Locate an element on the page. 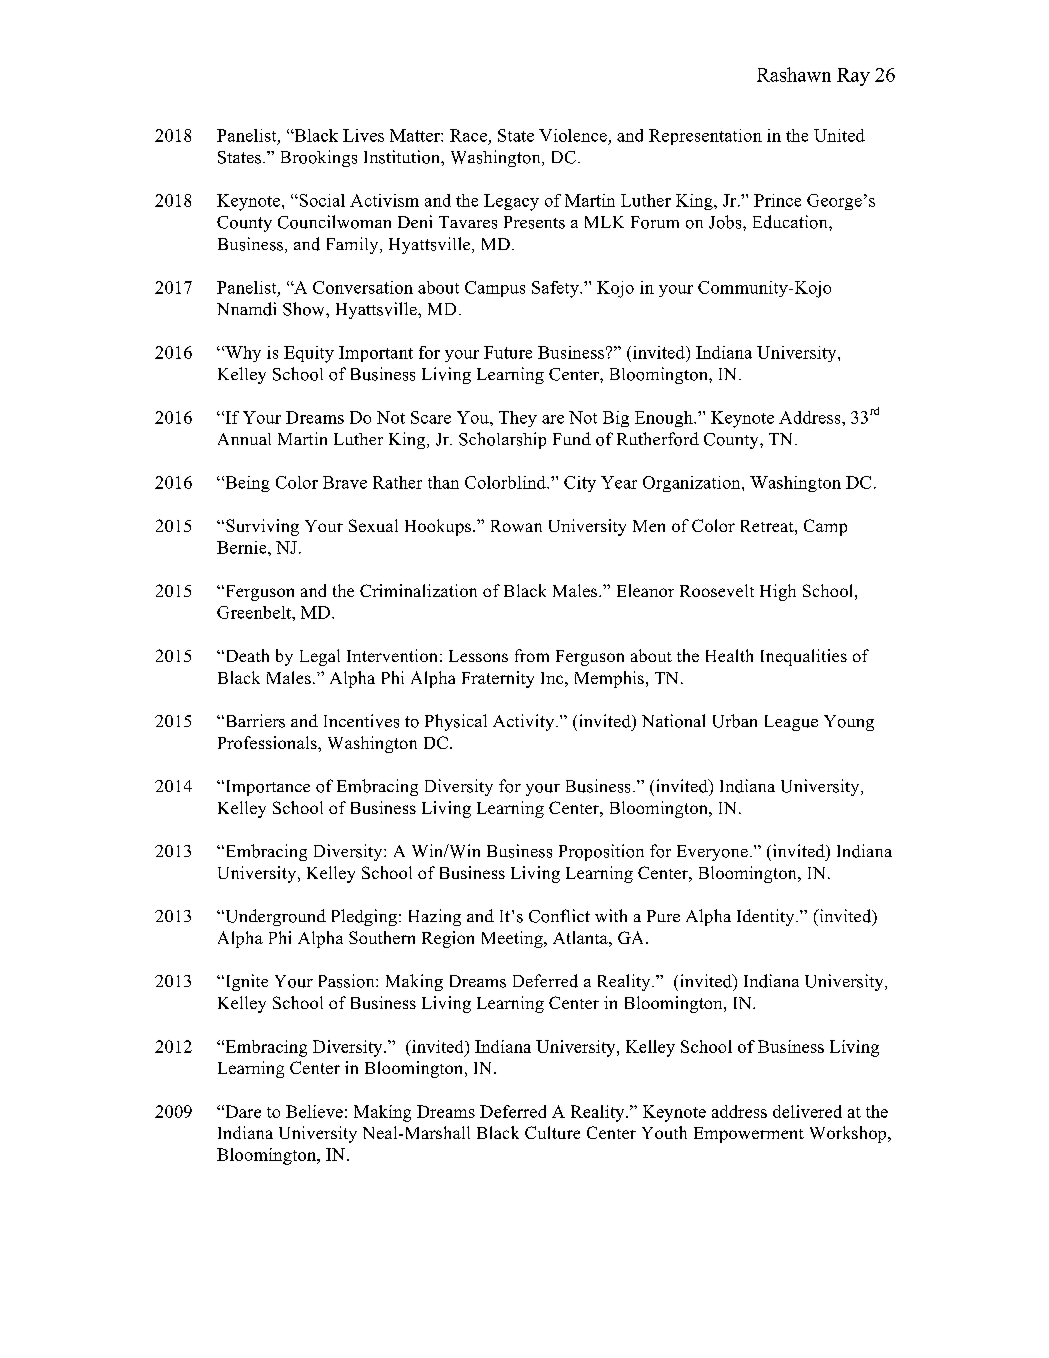  Violence is located at coordinates (573, 135).
